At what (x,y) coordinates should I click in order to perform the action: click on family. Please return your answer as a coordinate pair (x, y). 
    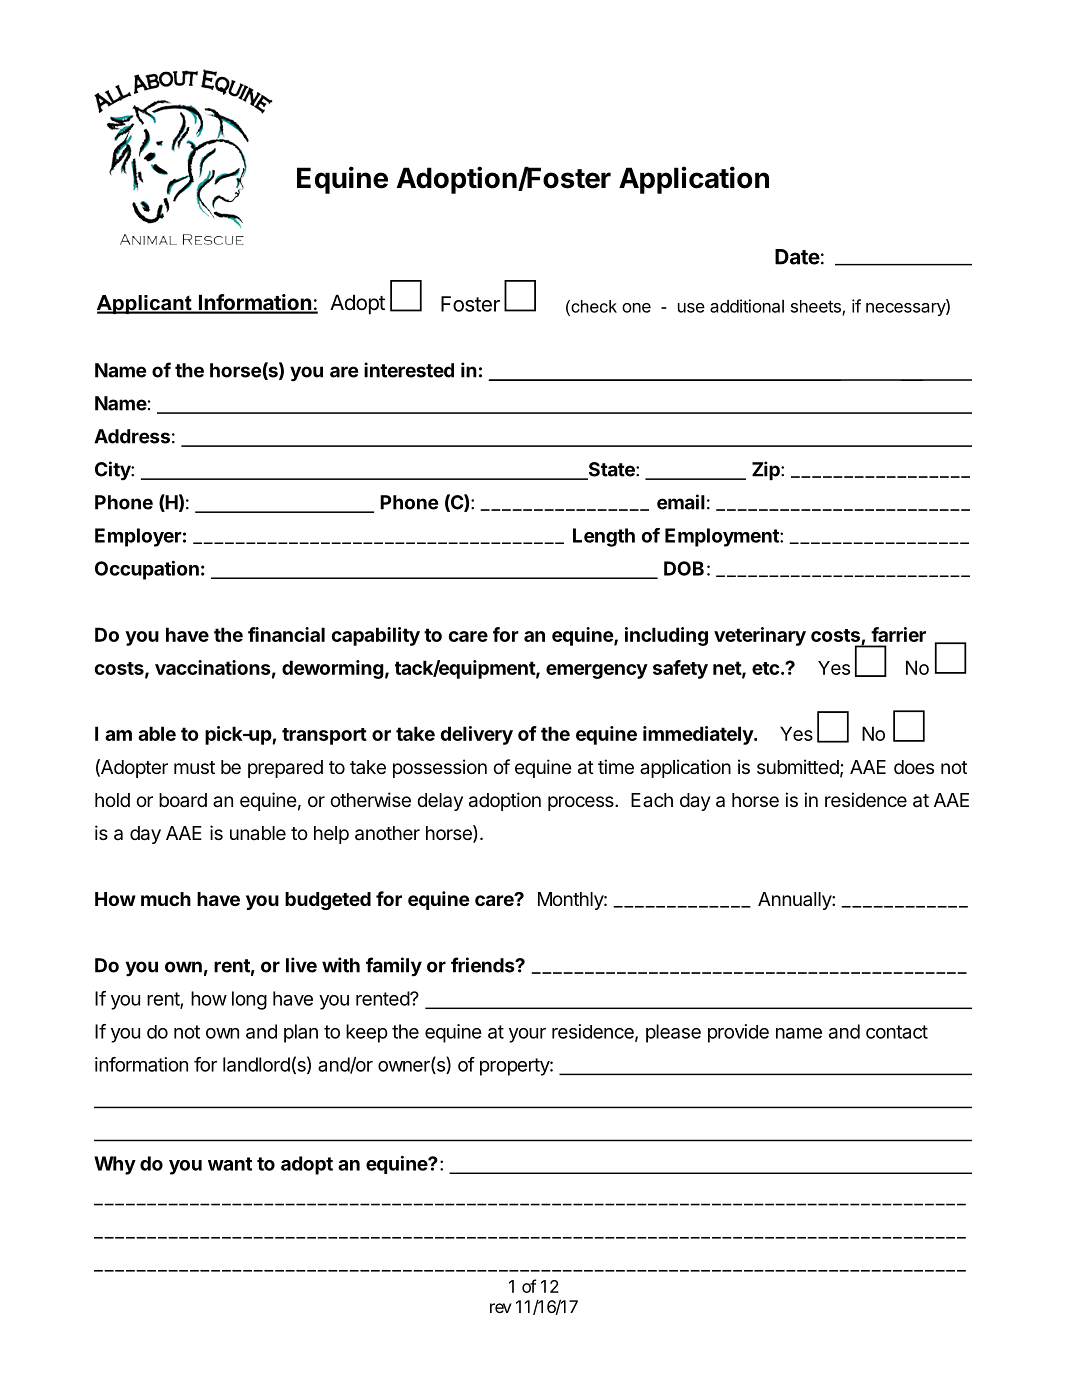
    Looking at the image, I should click on (394, 967).
